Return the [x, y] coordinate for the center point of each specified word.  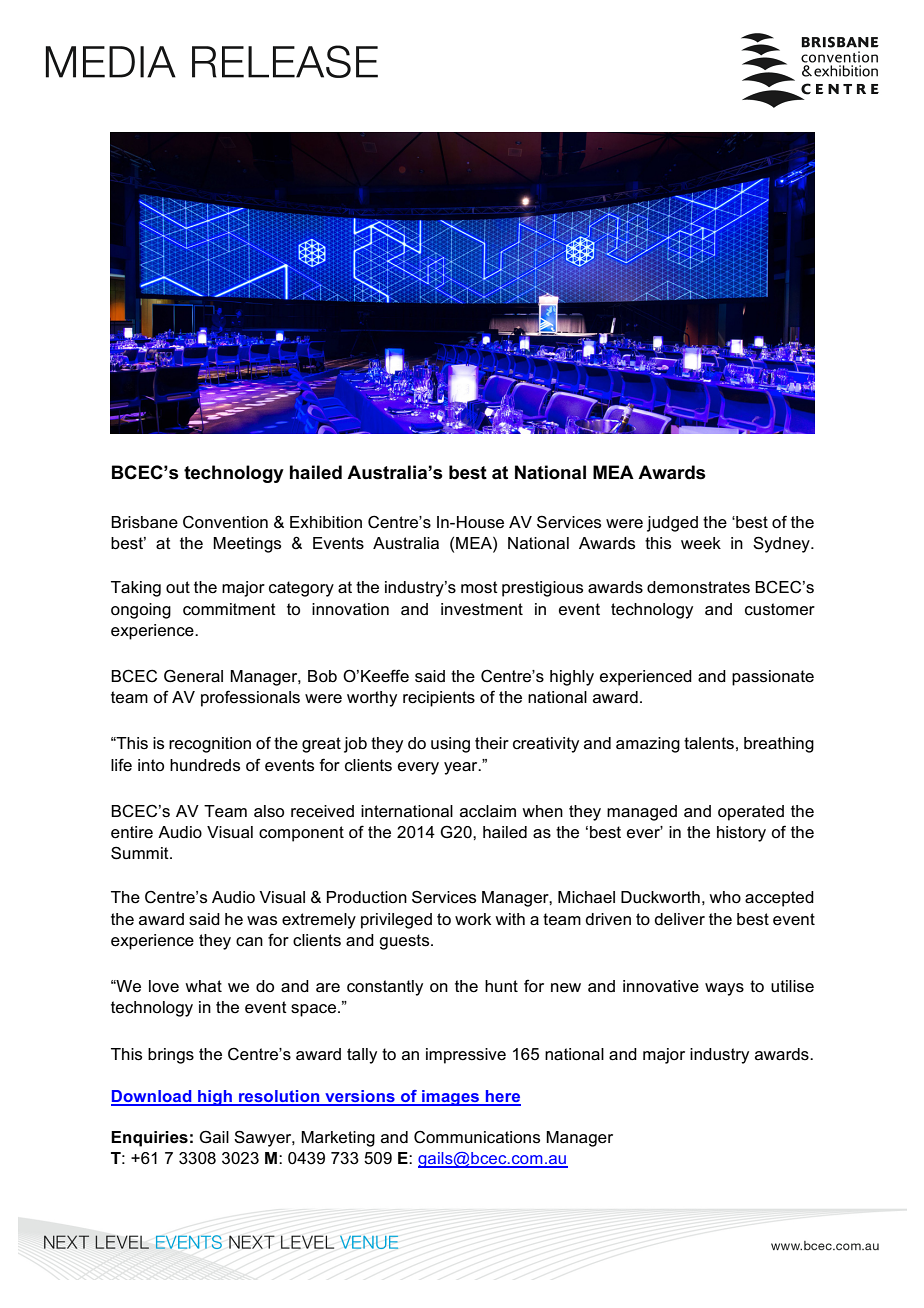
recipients [439, 699]
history [741, 834]
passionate [773, 678]
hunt [501, 986]
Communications [477, 1137]
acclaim [488, 811]
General [193, 676]
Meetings [247, 545]
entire [132, 832]
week [701, 543]
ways [724, 989]
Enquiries [149, 1139]
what [203, 986]
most [479, 587]
